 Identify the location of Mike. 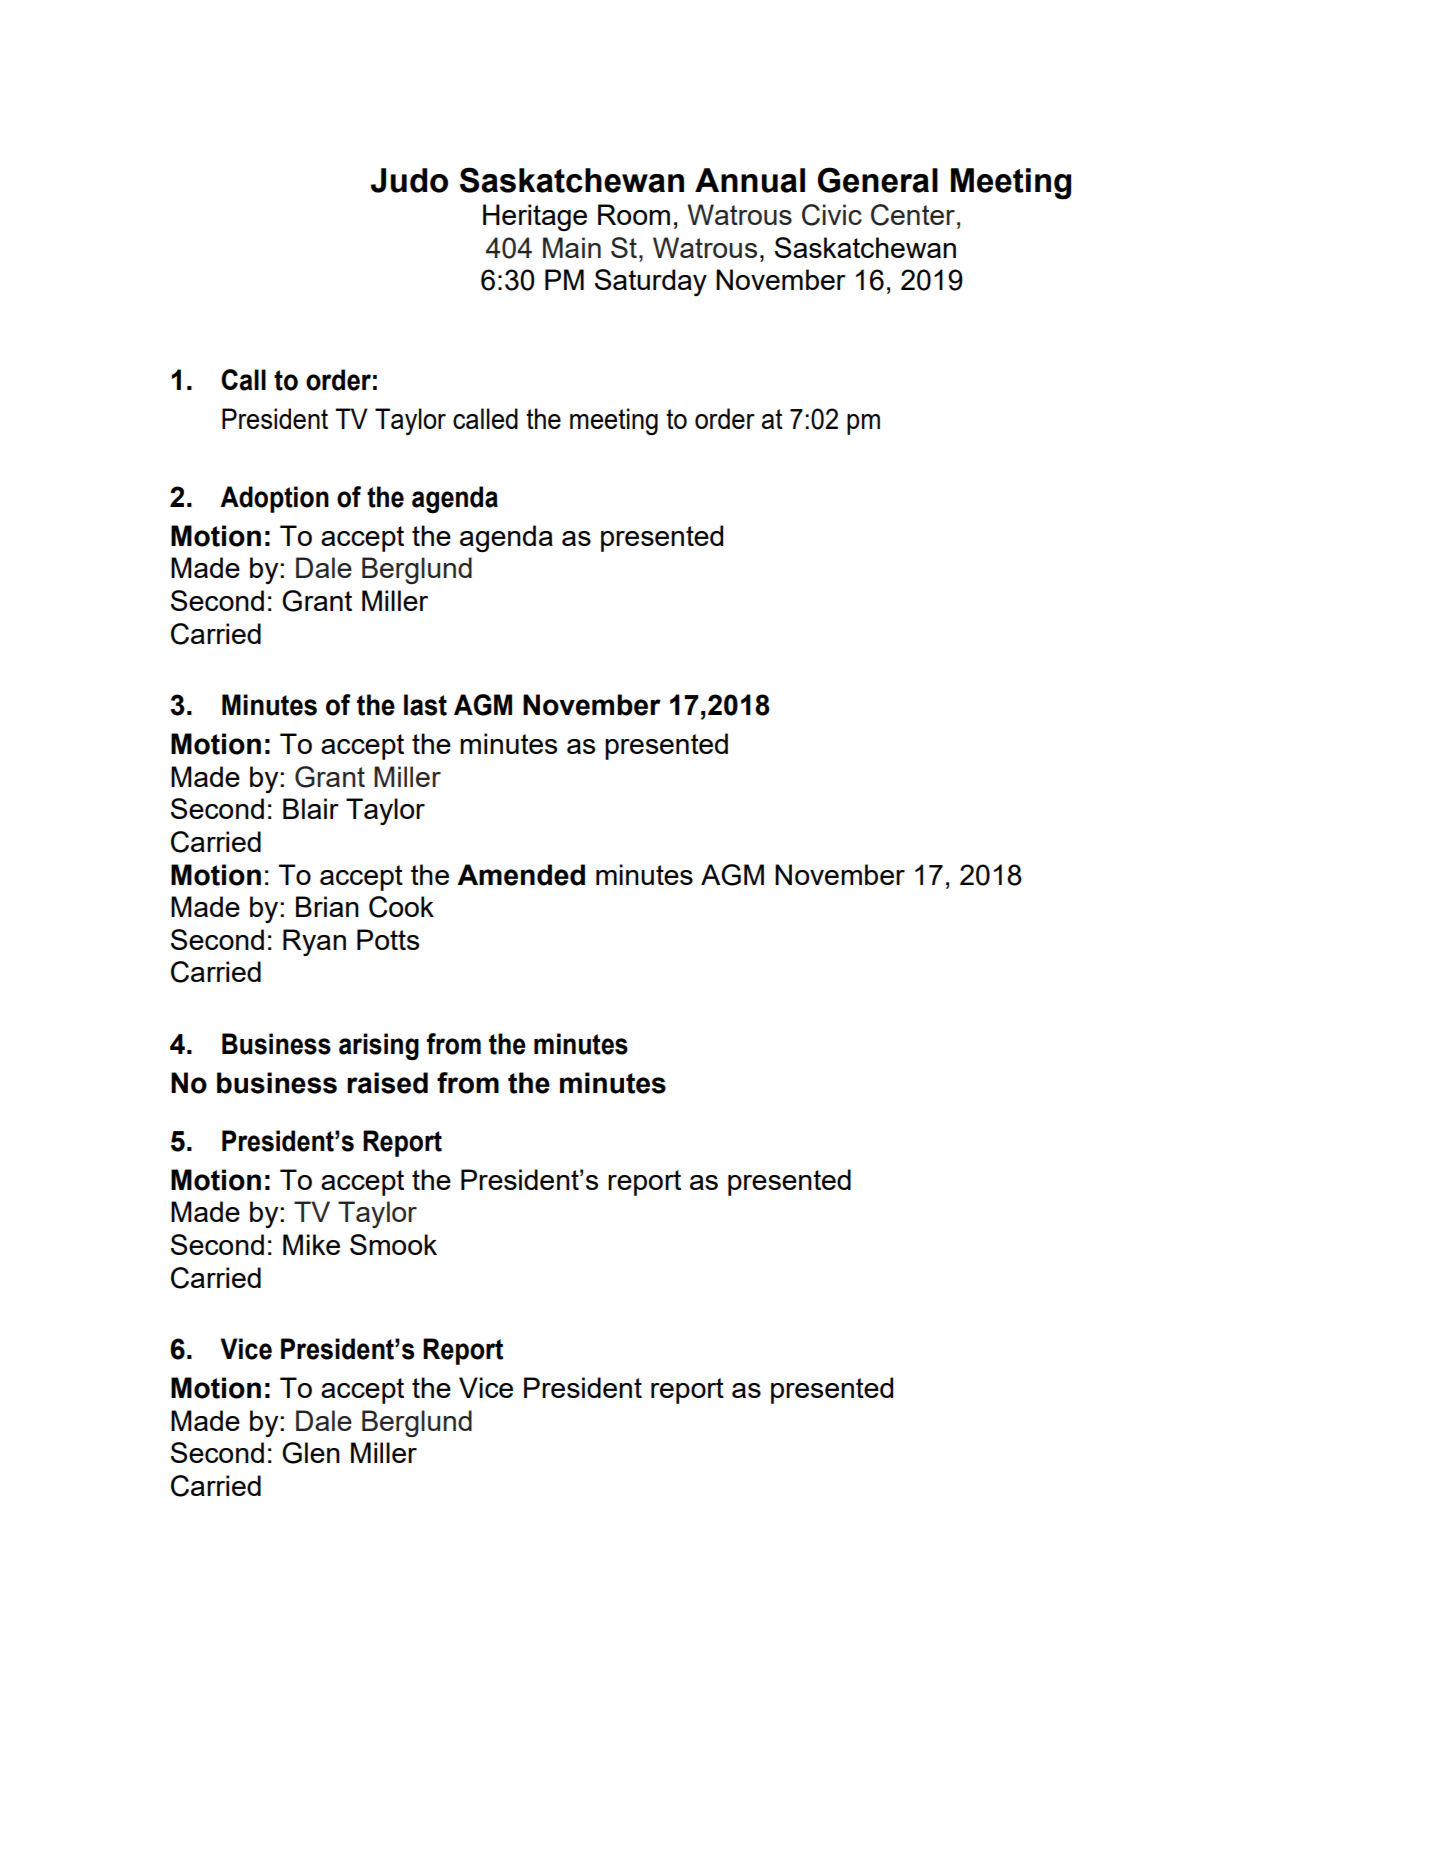
(311, 1244).
